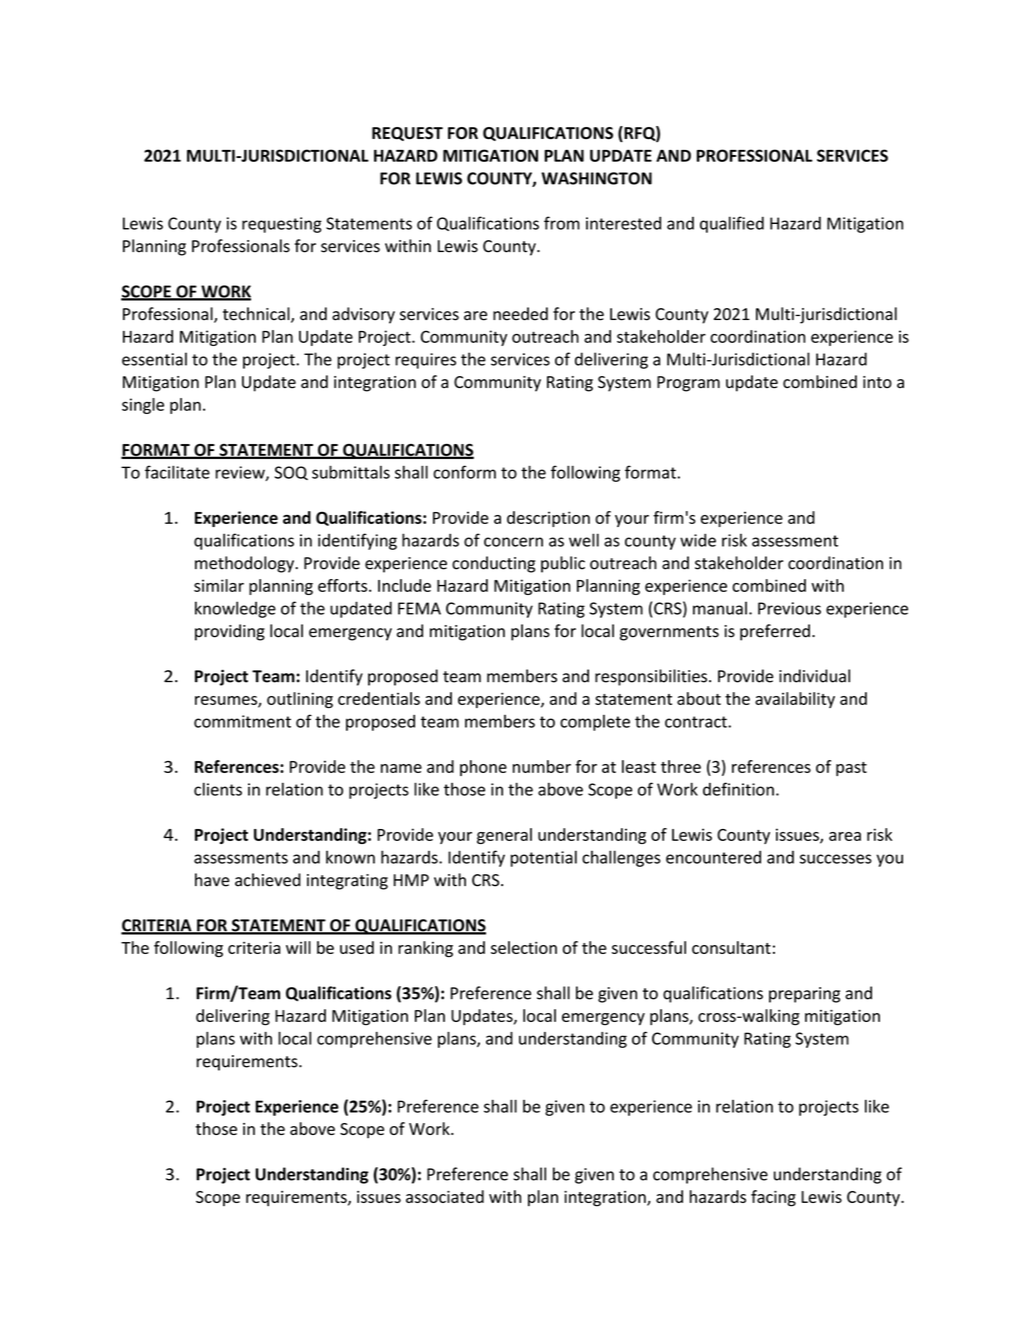 Image resolution: width=1032 pixels, height=1335 pixels. Describe the element at coordinates (562, 223) in the image. I see `from` at that location.
